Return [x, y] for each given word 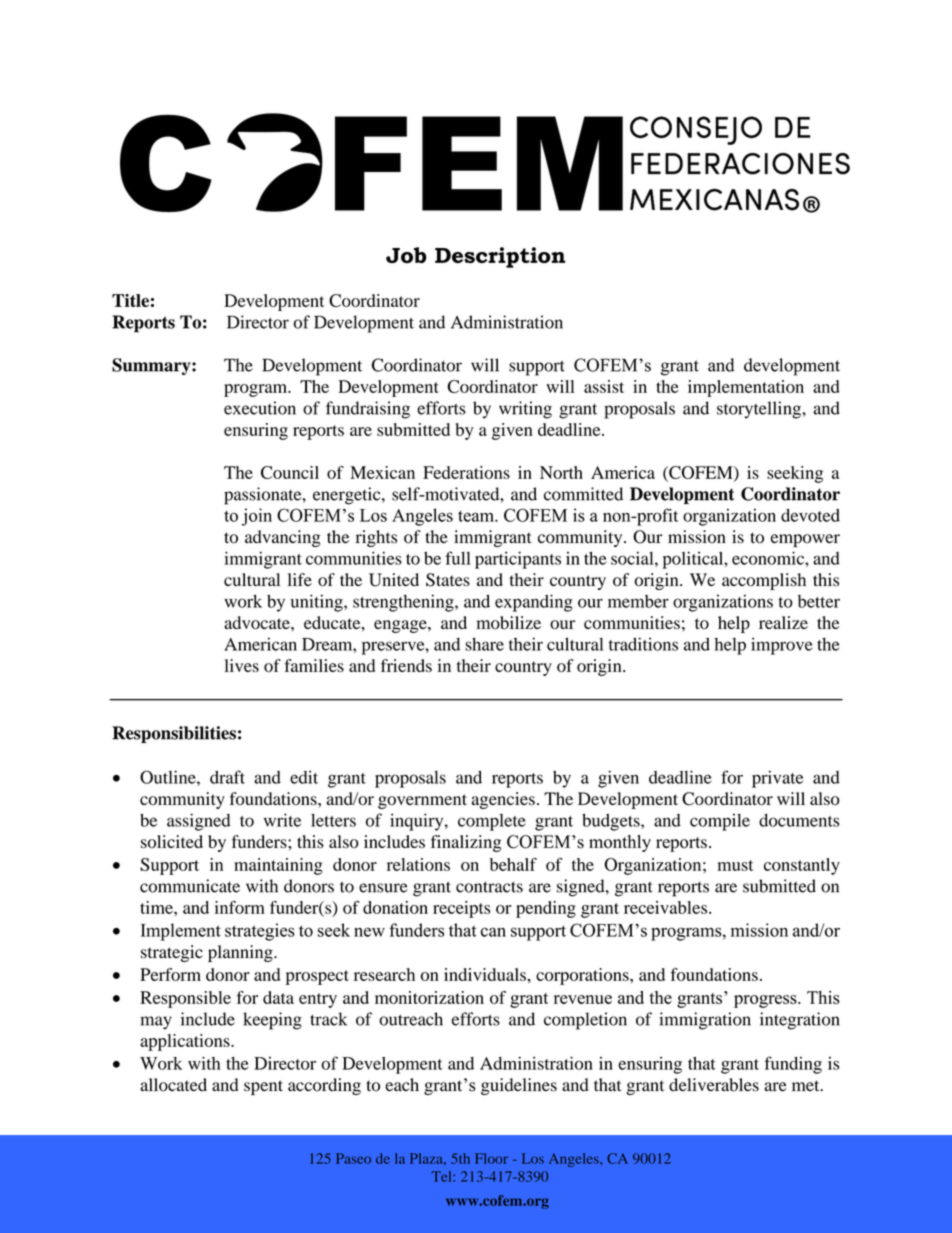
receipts [461, 909]
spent [263, 1087]
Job [406, 255]
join [257, 517]
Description [500, 257]
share [484, 644]
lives [242, 665]
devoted [810, 515]
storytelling [760, 410]
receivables [667, 907]
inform [240, 907]
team [477, 516]
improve [782, 646]
